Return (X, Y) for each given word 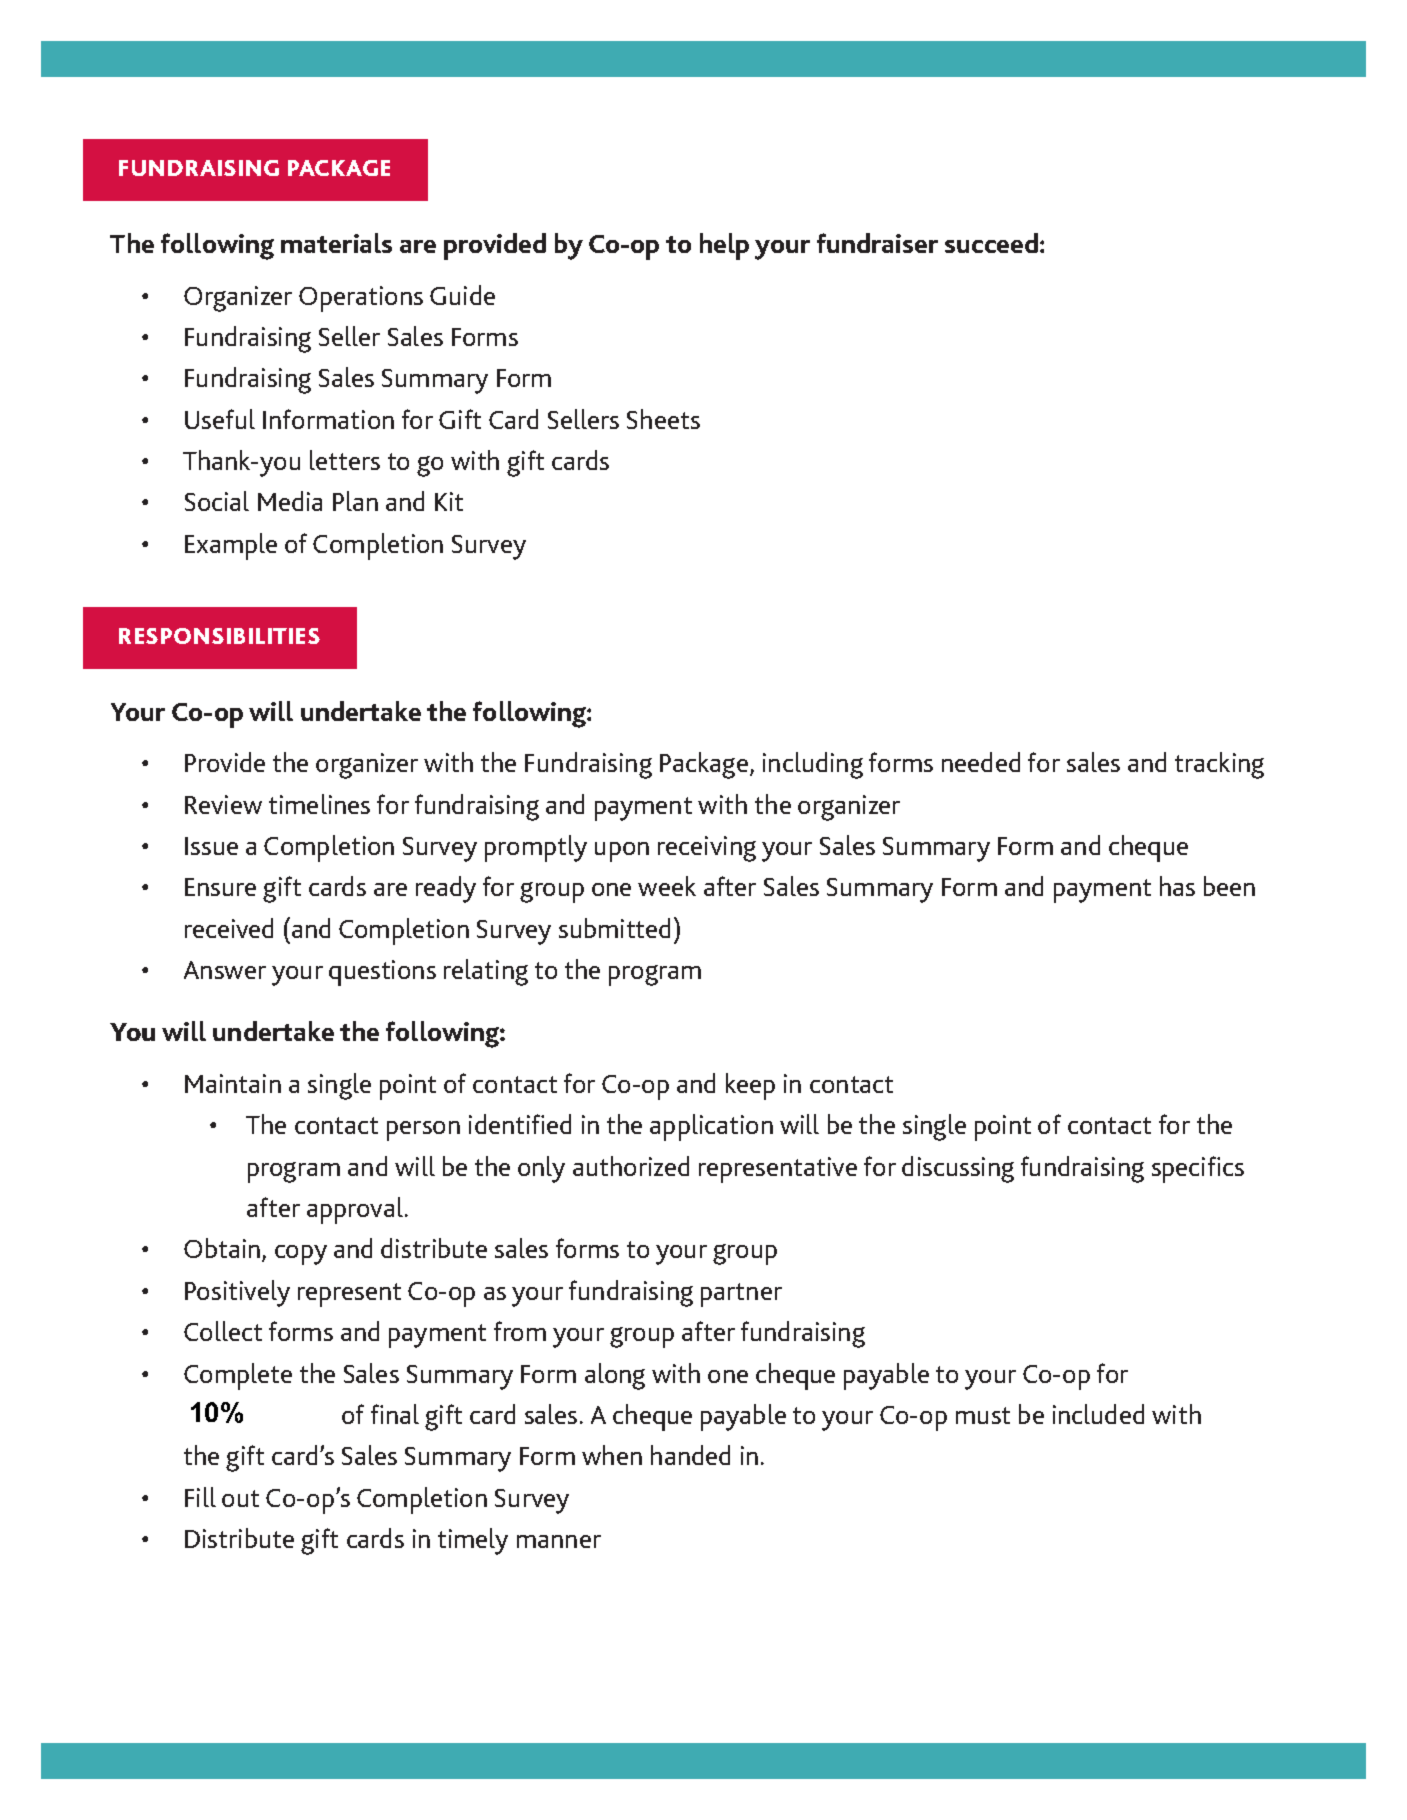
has (1177, 886)
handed (690, 1455)
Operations (361, 299)
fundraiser (877, 243)
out (240, 1498)
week (667, 886)
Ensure (220, 887)
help (724, 246)
